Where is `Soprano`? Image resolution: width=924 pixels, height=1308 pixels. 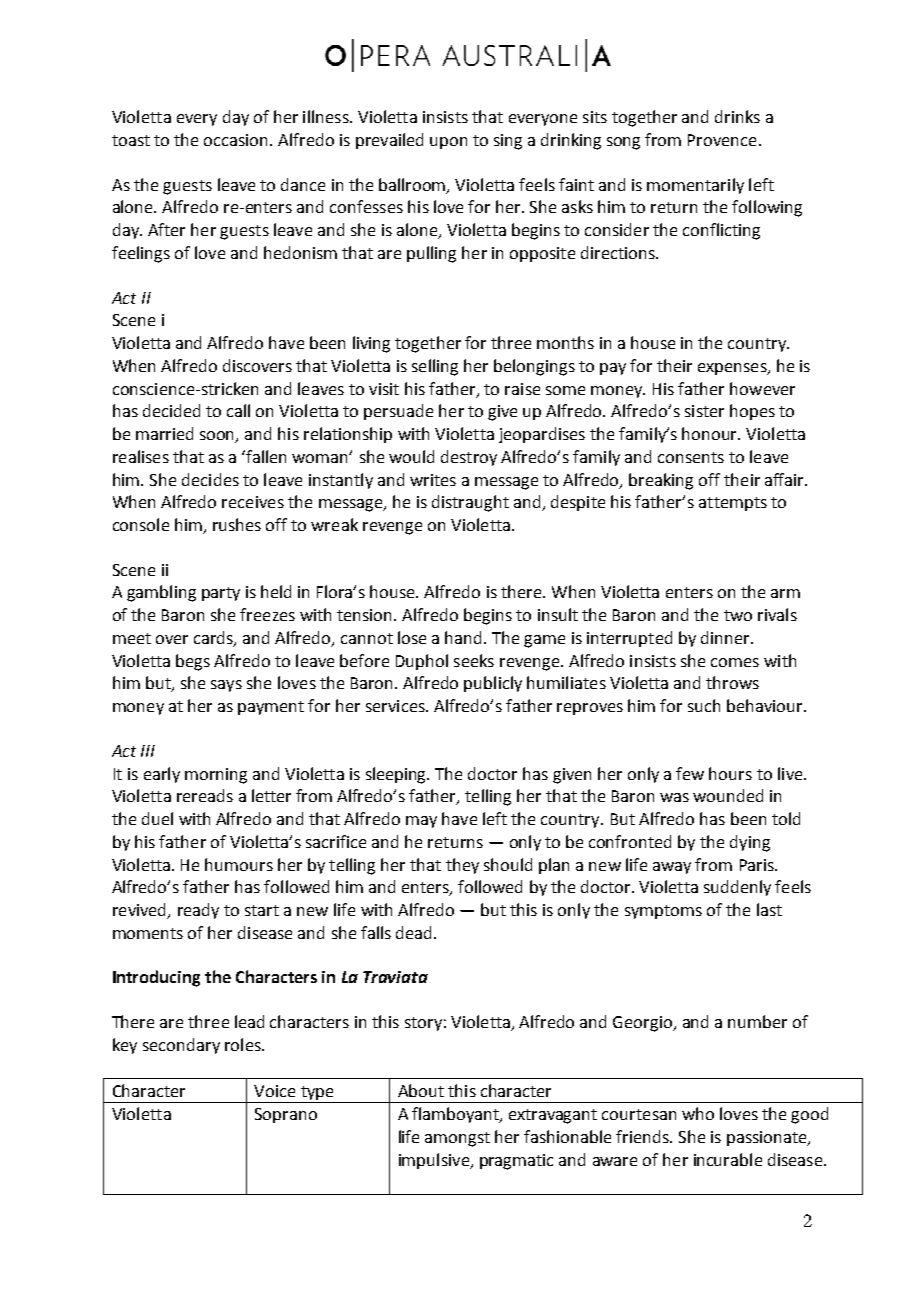
Soprano is located at coordinates (286, 1115).
